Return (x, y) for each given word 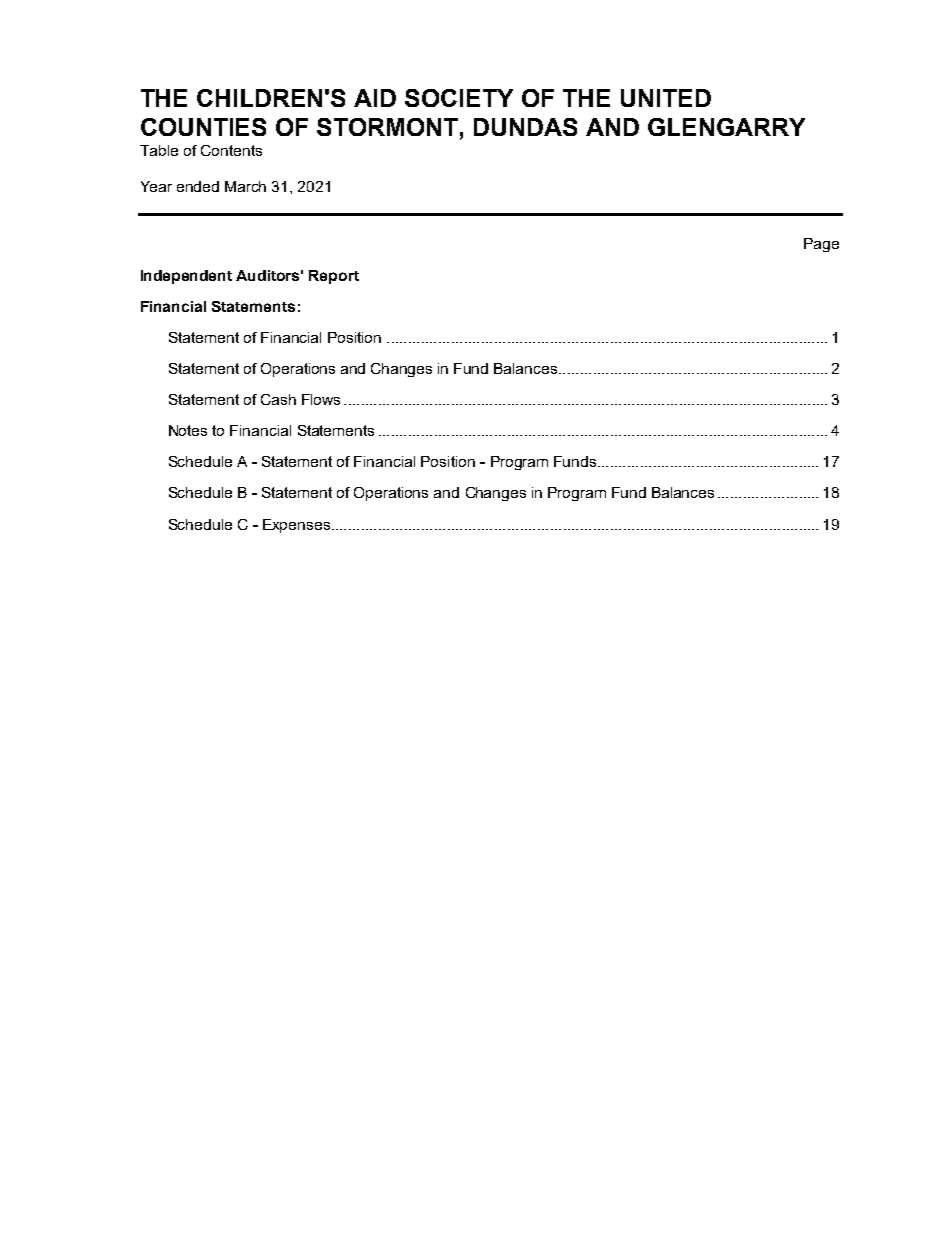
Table (159, 150)
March (245, 186)
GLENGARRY (726, 127)
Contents (231, 150)
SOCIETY (459, 98)
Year (156, 186)
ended (198, 186)
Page (821, 245)
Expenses (296, 526)
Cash (278, 399)
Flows (321, 399)
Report (334, 277)
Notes (188, 430)
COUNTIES (203, 127)
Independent (186, 277)
